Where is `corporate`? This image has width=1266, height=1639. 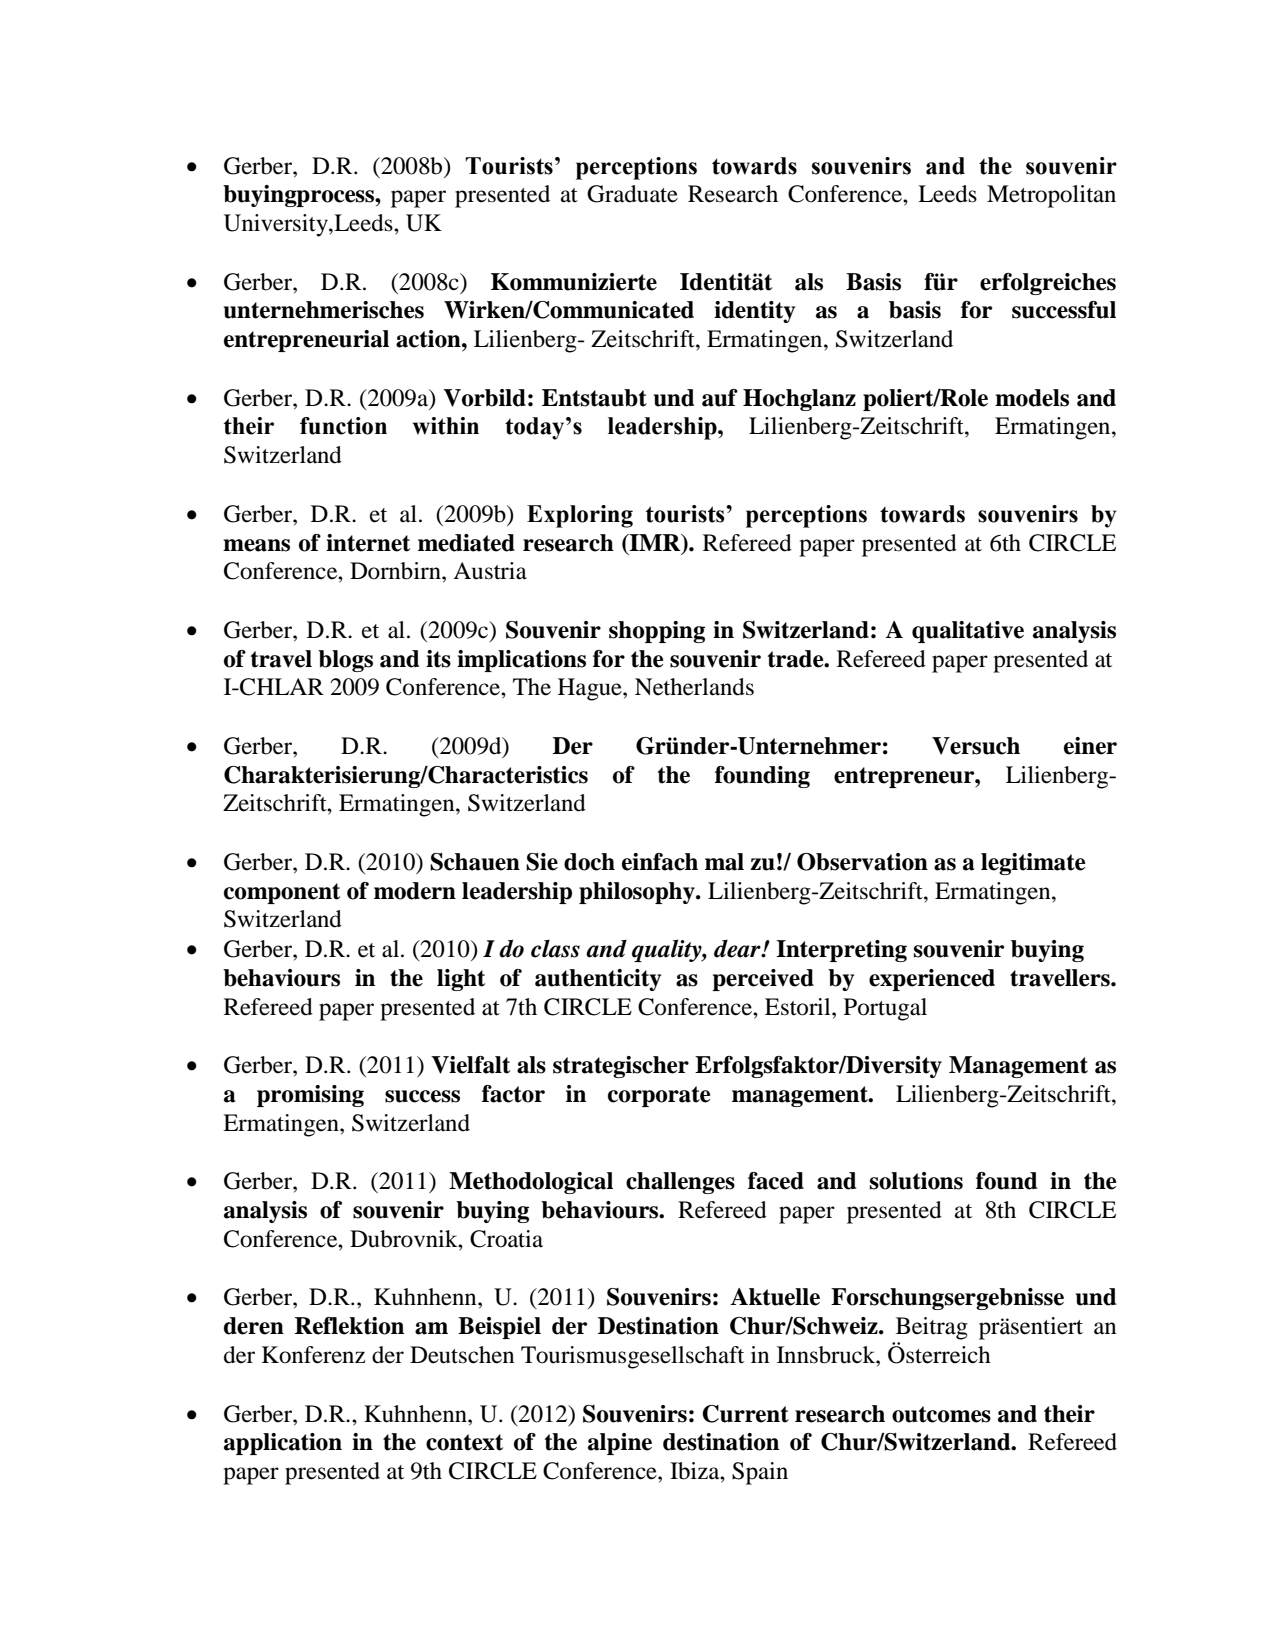
corporate is located at coordinates (659, 1096).
